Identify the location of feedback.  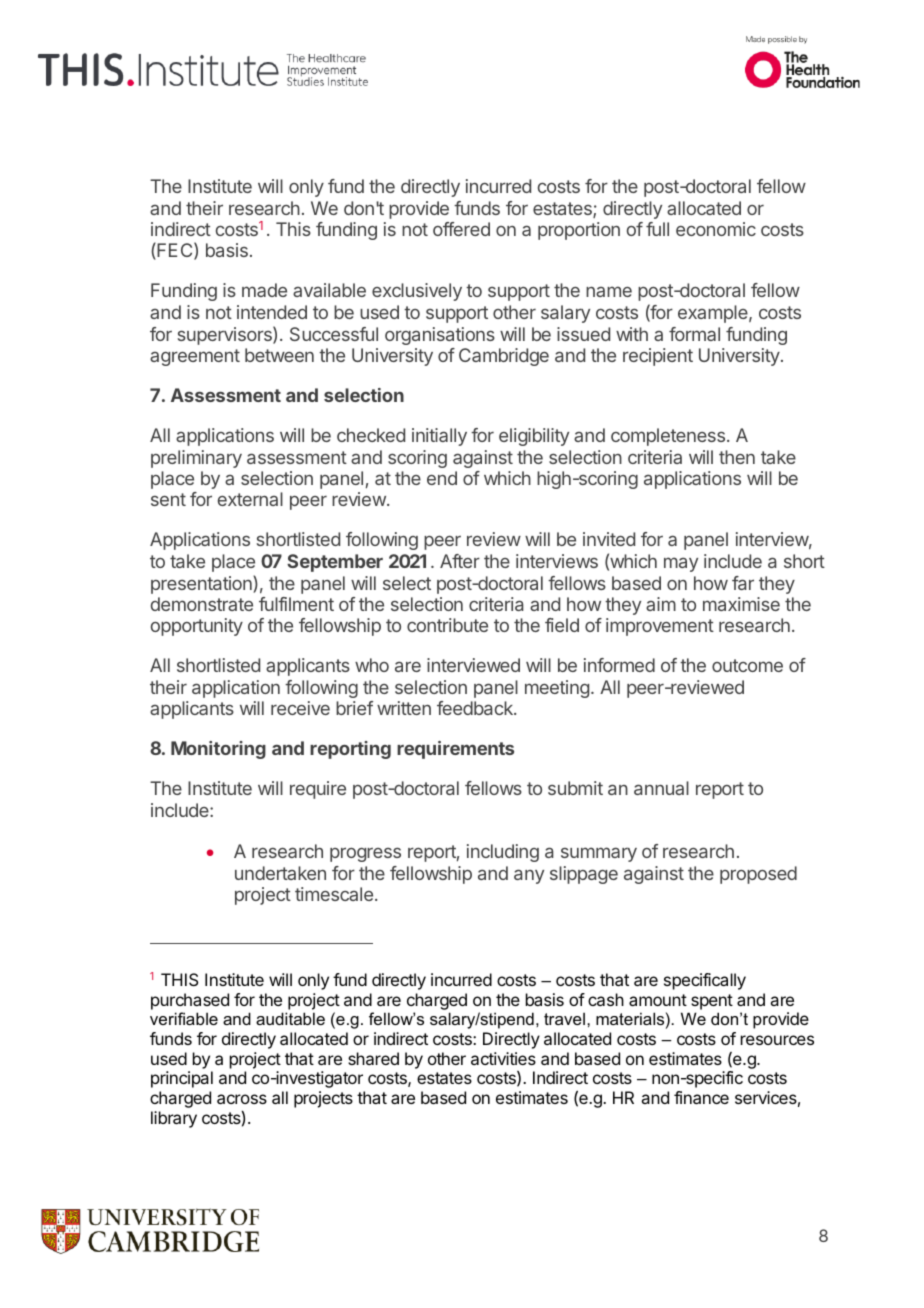
(476, 708).
